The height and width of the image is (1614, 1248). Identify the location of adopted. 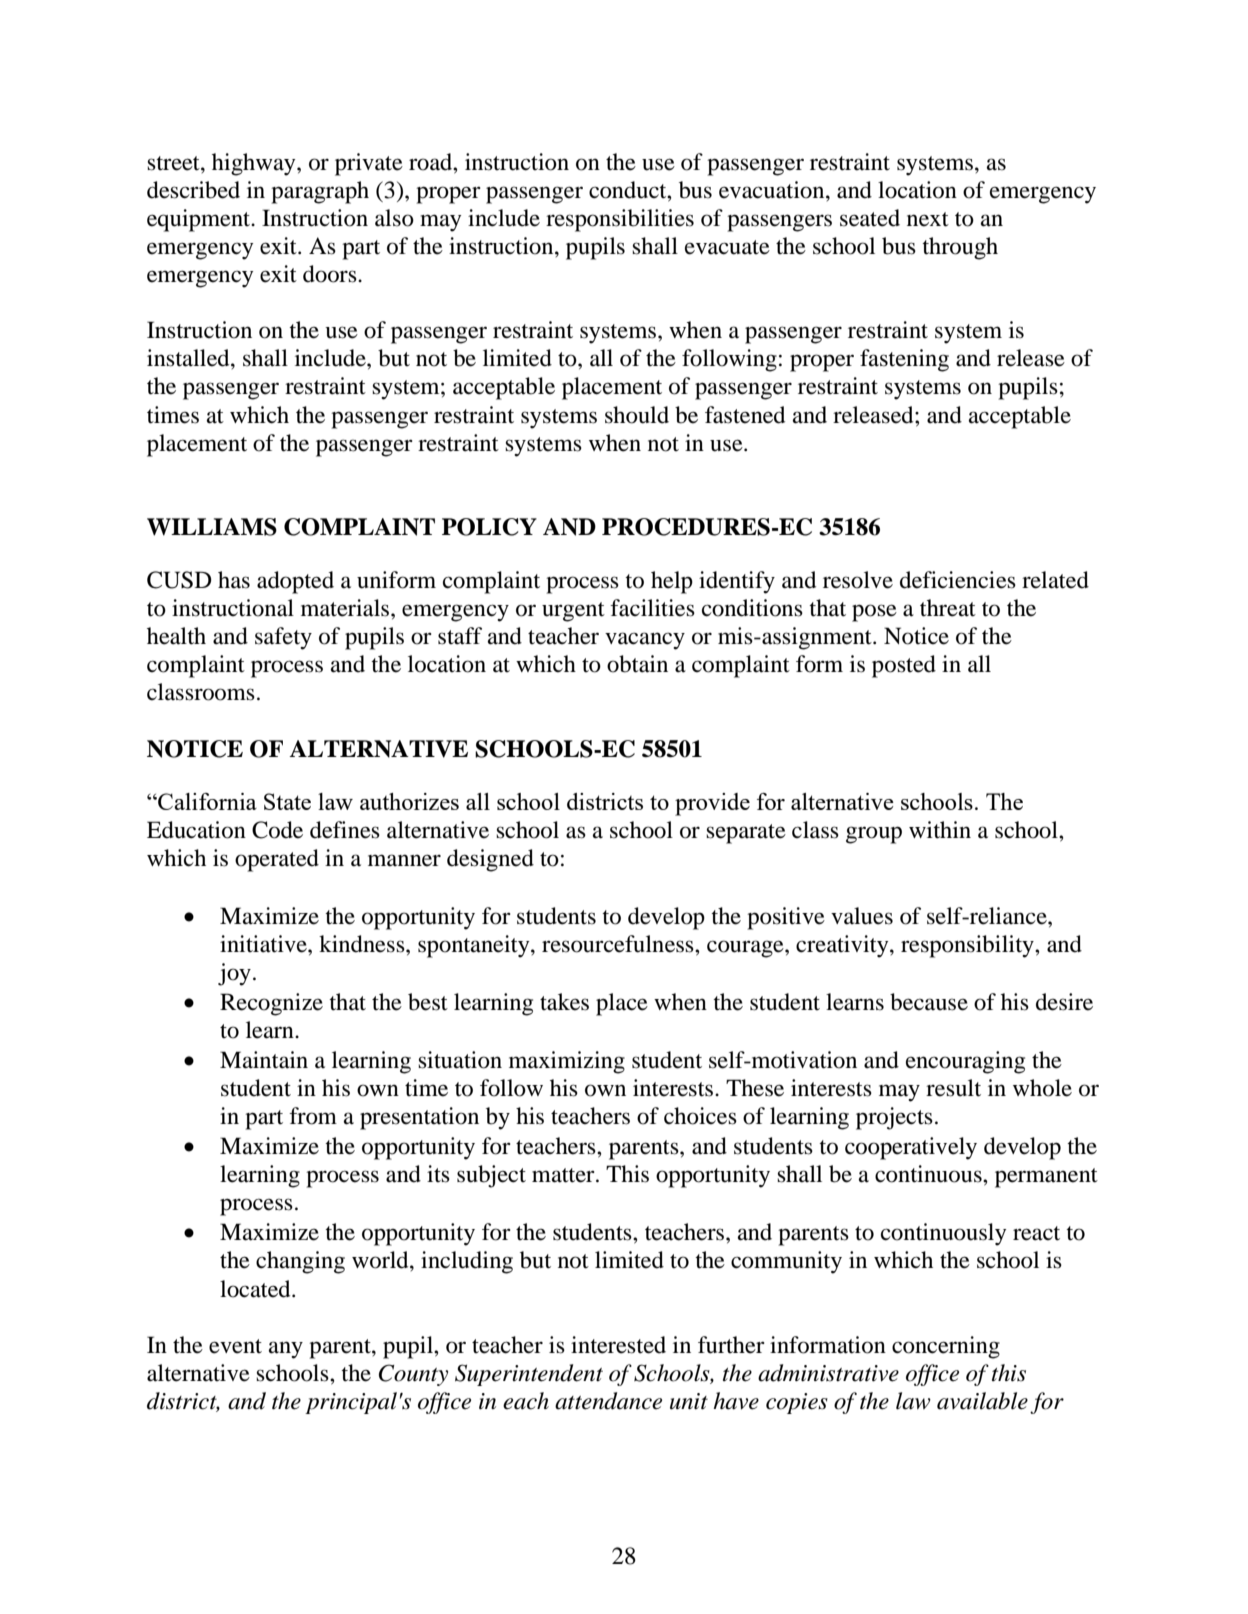
(295, 582).
